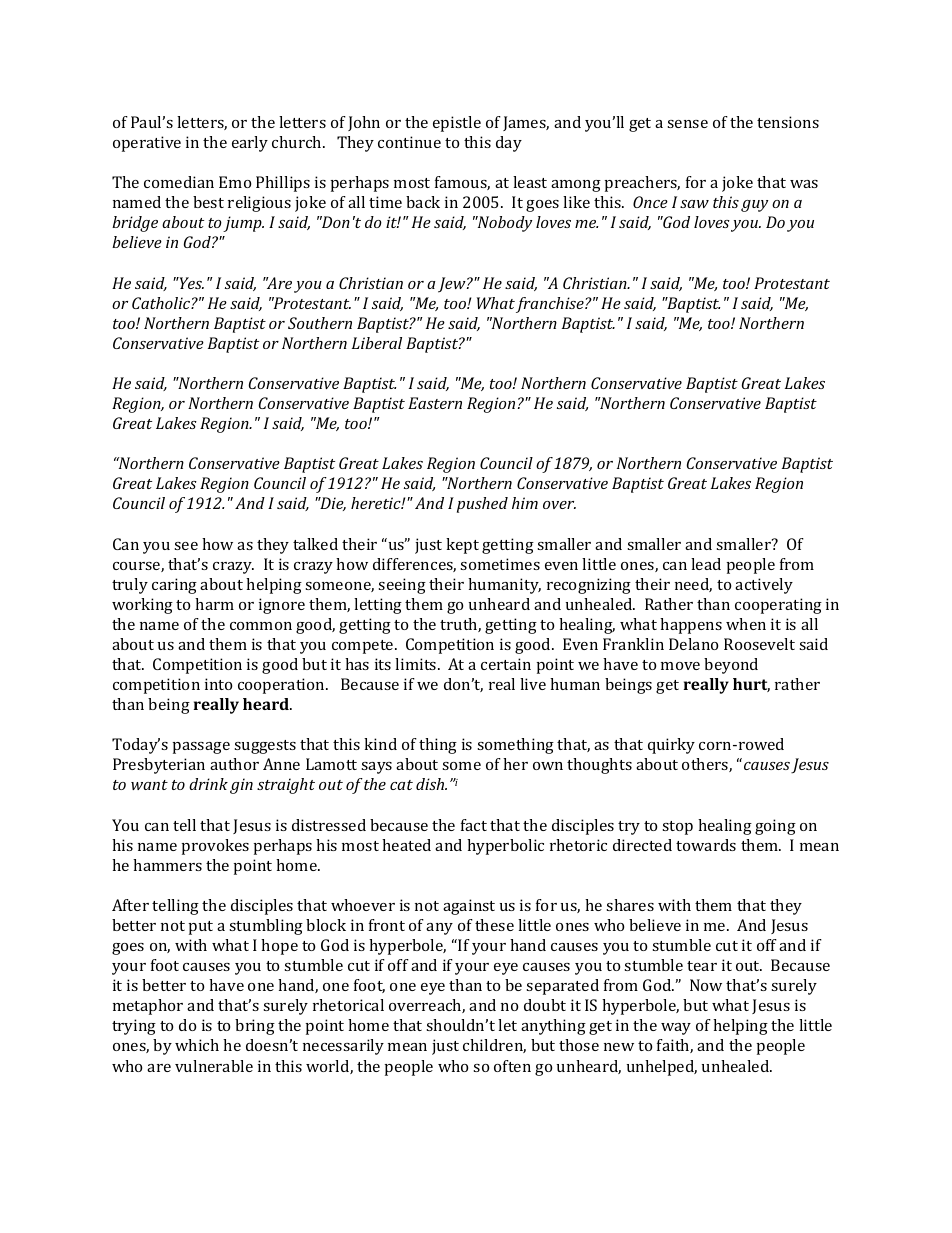 The width and height of the image is (952, 1233). What do you see at coordinates (512, 1066) in the image?
I see `often` at bounding box center [512, 1066].
